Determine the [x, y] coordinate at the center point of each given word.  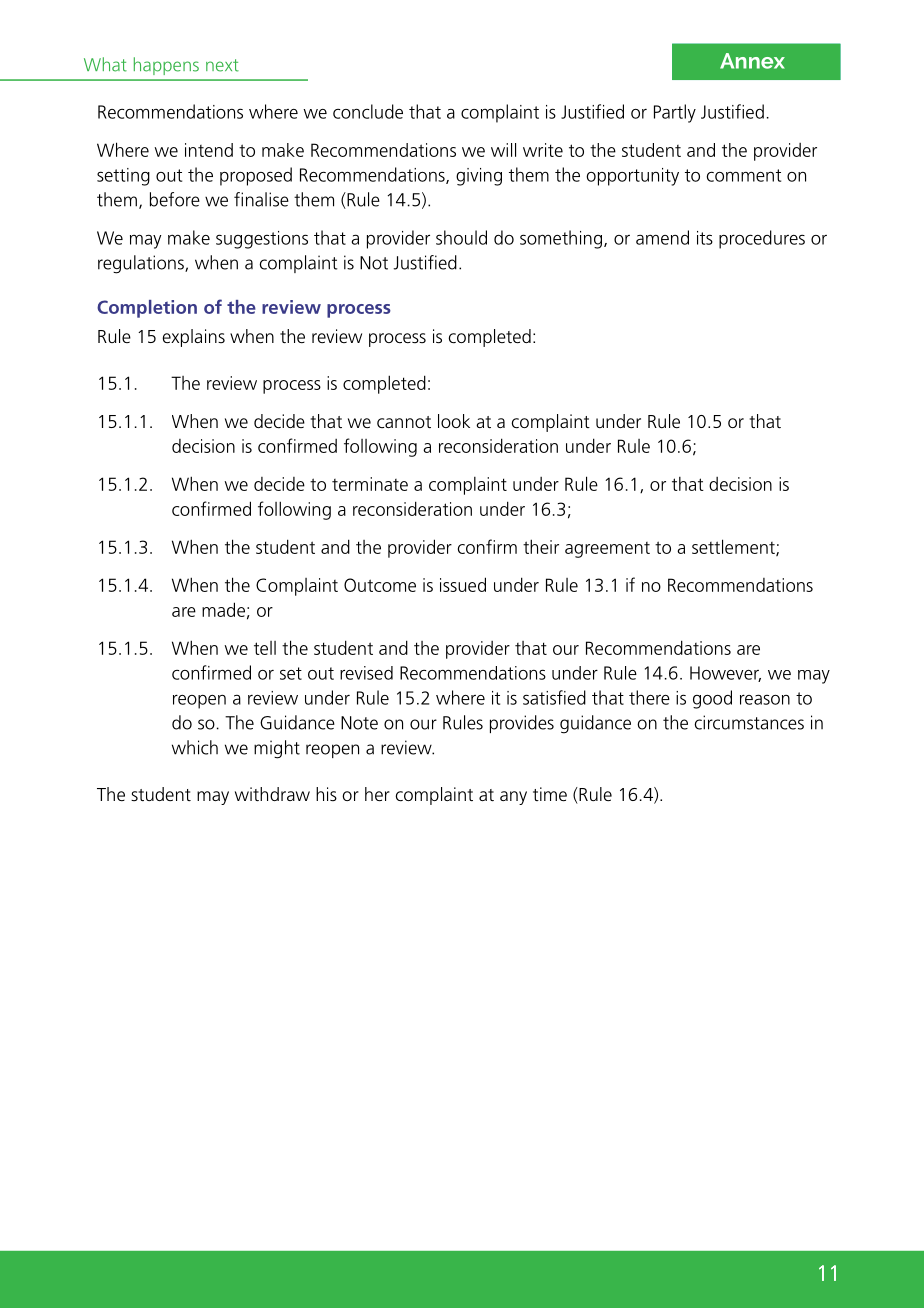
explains [193, 338]
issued [463, 584]
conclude [368, 111]
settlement [734, 547]
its [705, 238]
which [195, 747]
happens [166, 66]
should [461, 237]
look [454, 421]
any [513, 798]
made [223, 609]
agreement [607, 550]
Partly [675, 113]
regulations [142, 264]
